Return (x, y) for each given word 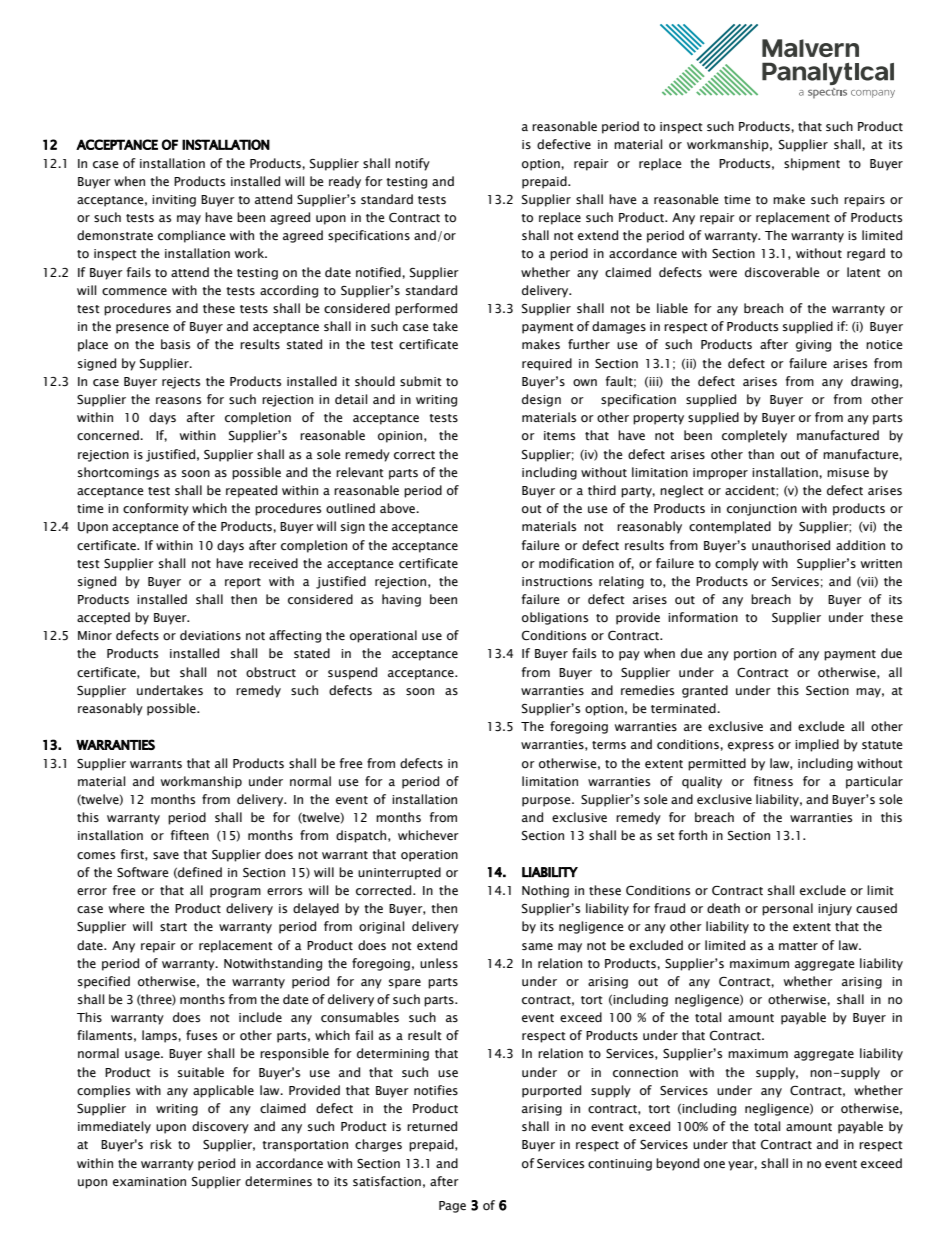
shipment (812, 164)
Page (452, 1207)
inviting (174, 201)
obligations (555, 618)
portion (755, 655)
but (160, 672)
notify (412, 164)
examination (149, 1182)
